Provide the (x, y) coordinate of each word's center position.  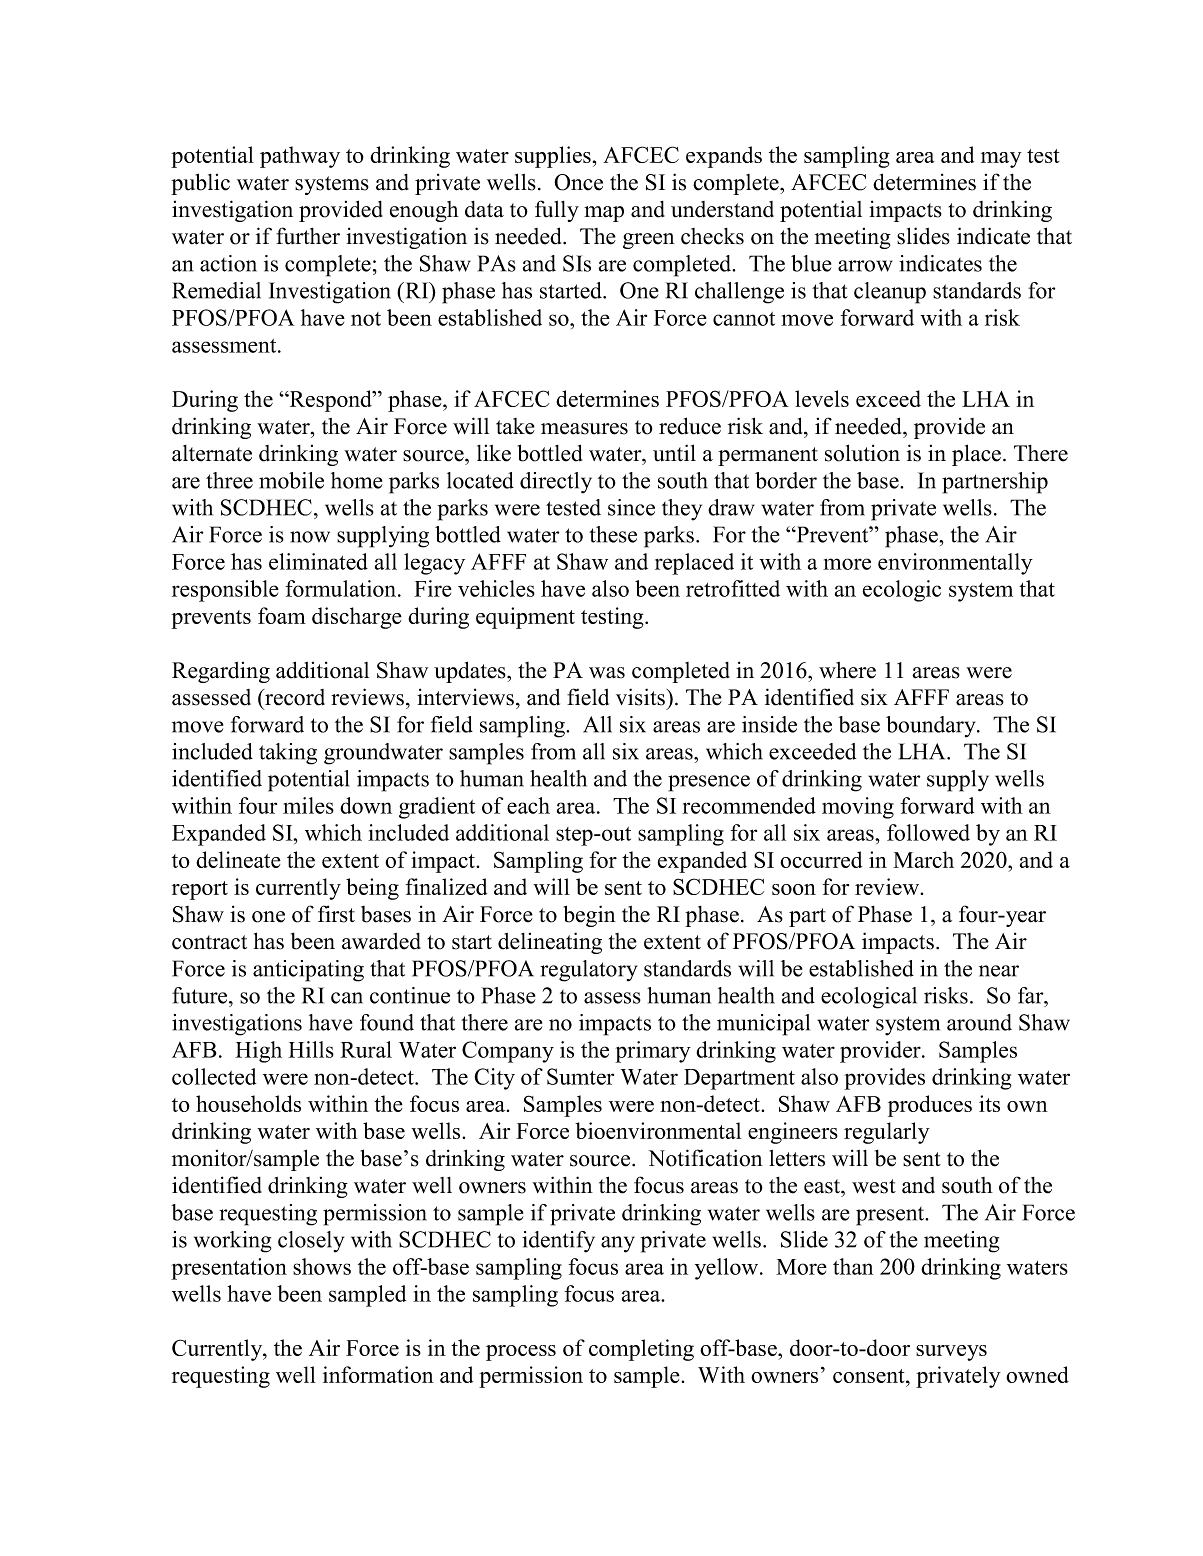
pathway (300, 157)
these (613, 534)
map (604, 214)
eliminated (318, 561)
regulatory (588, 971)
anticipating (308, 971)
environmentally (955, 564)
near (999, 971)
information (378, 1374)
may (1001, 160)
